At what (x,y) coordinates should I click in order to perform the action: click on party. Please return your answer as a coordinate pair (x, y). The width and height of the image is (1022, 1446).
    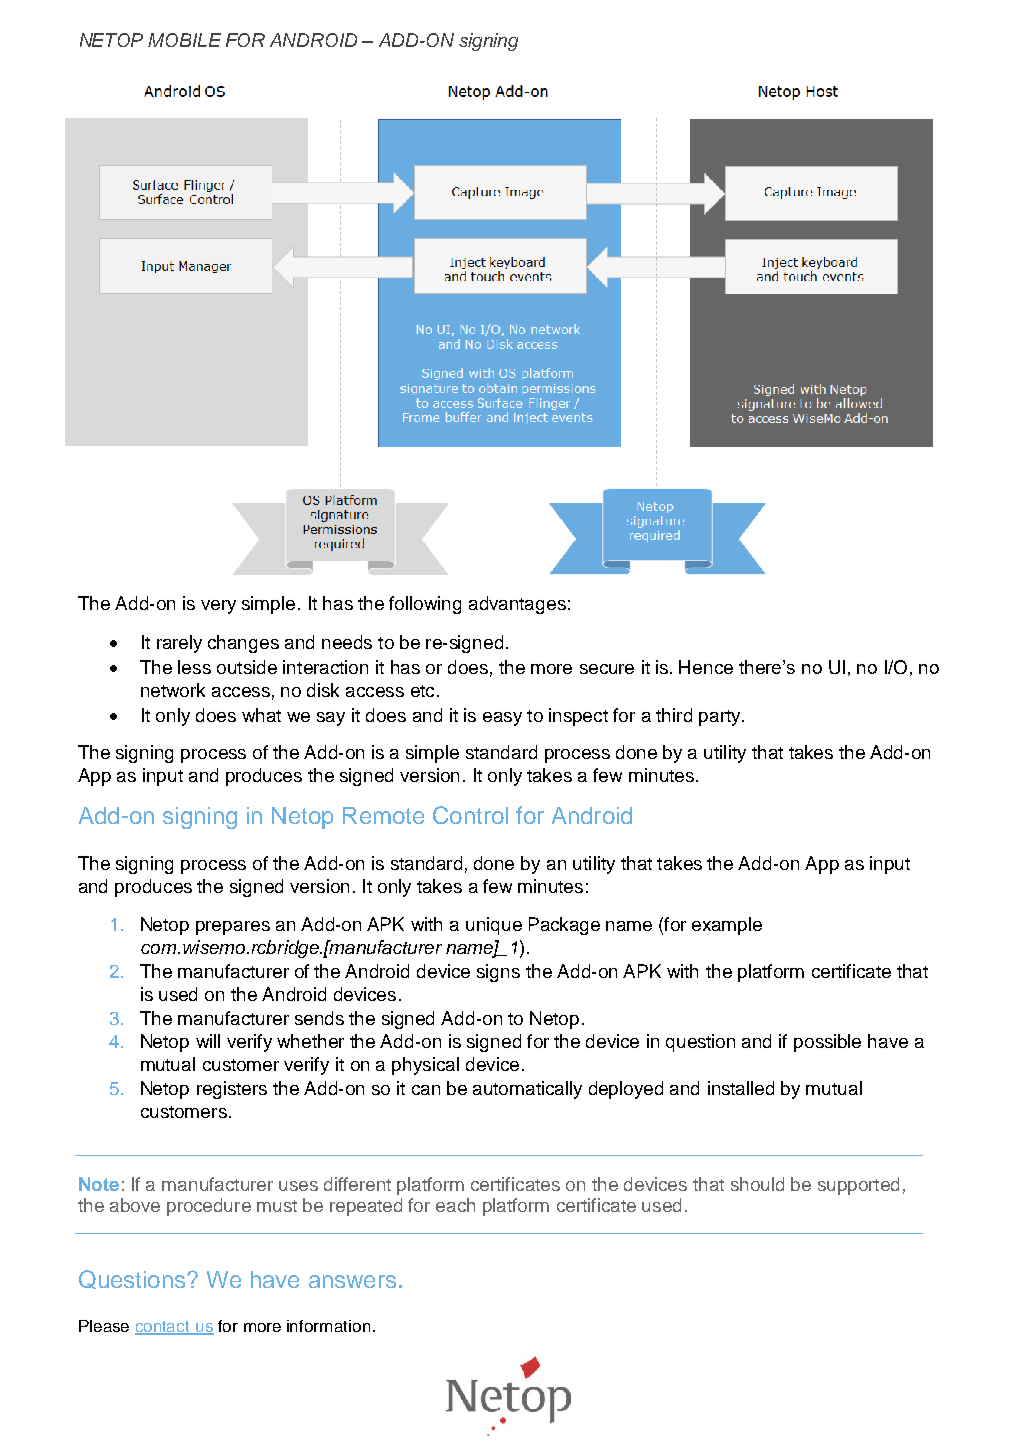
    Looking at the image, I should click on (721, 718).
